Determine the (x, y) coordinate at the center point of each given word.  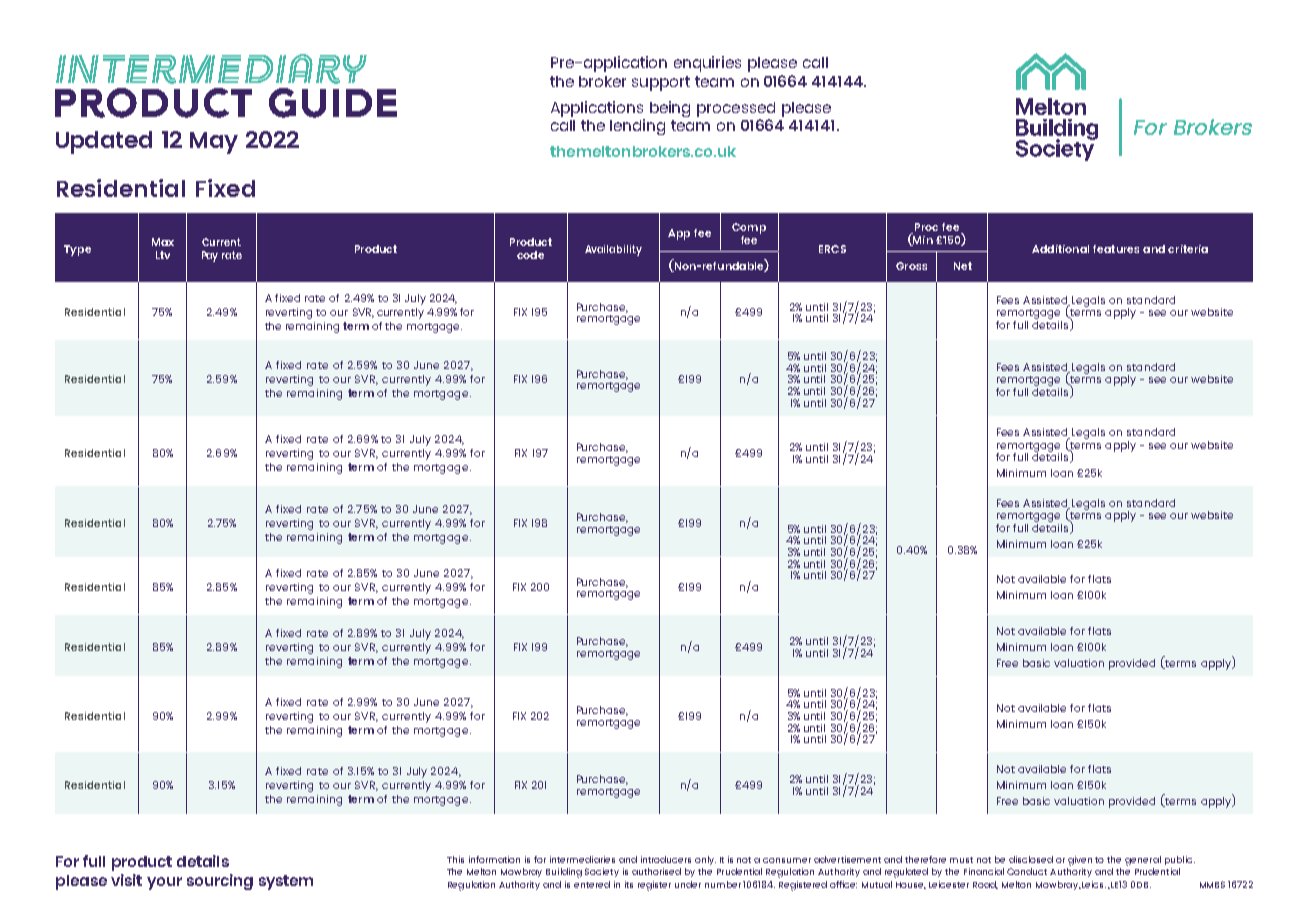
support (661, 83)
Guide (333, 103)
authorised (656, 871)
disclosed (1031, 859)
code (530, 255)
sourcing (220, 882)
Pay (210, 256)
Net (963, 266)
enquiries (707, 64)
